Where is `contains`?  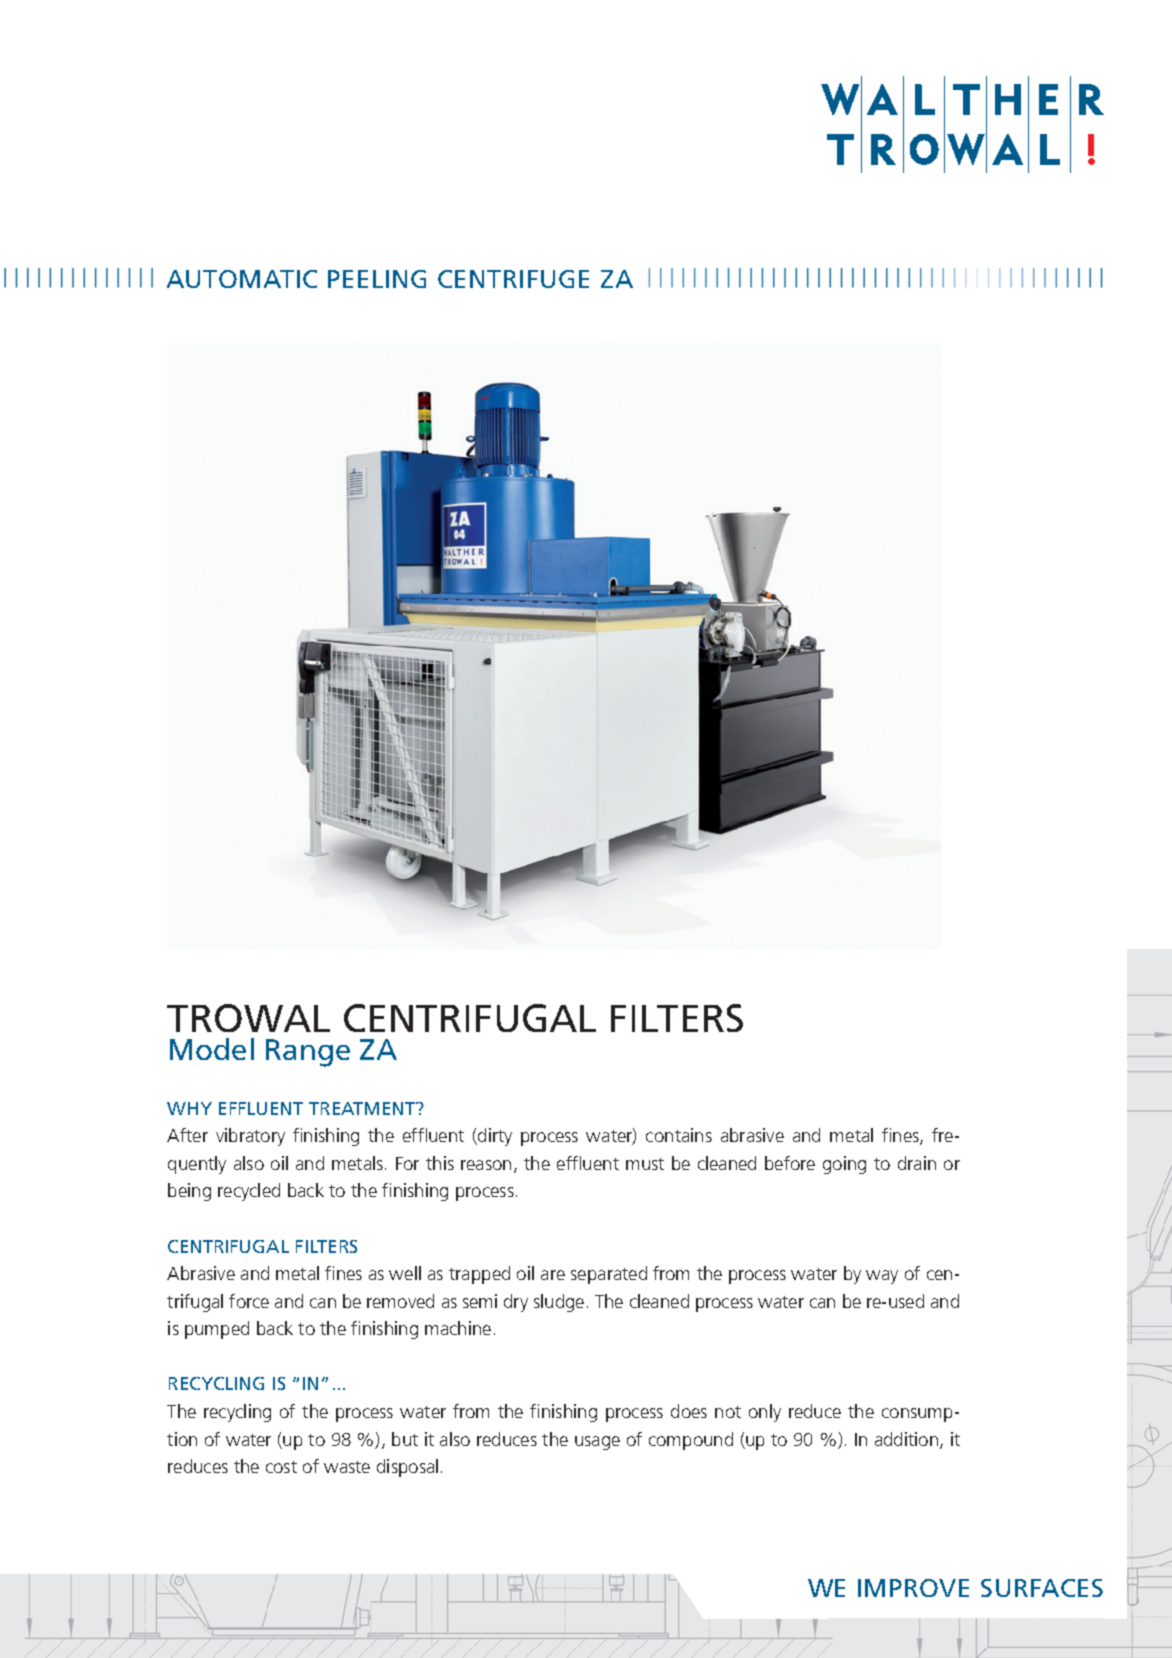
contains is located at coordinates (679, 1135).
